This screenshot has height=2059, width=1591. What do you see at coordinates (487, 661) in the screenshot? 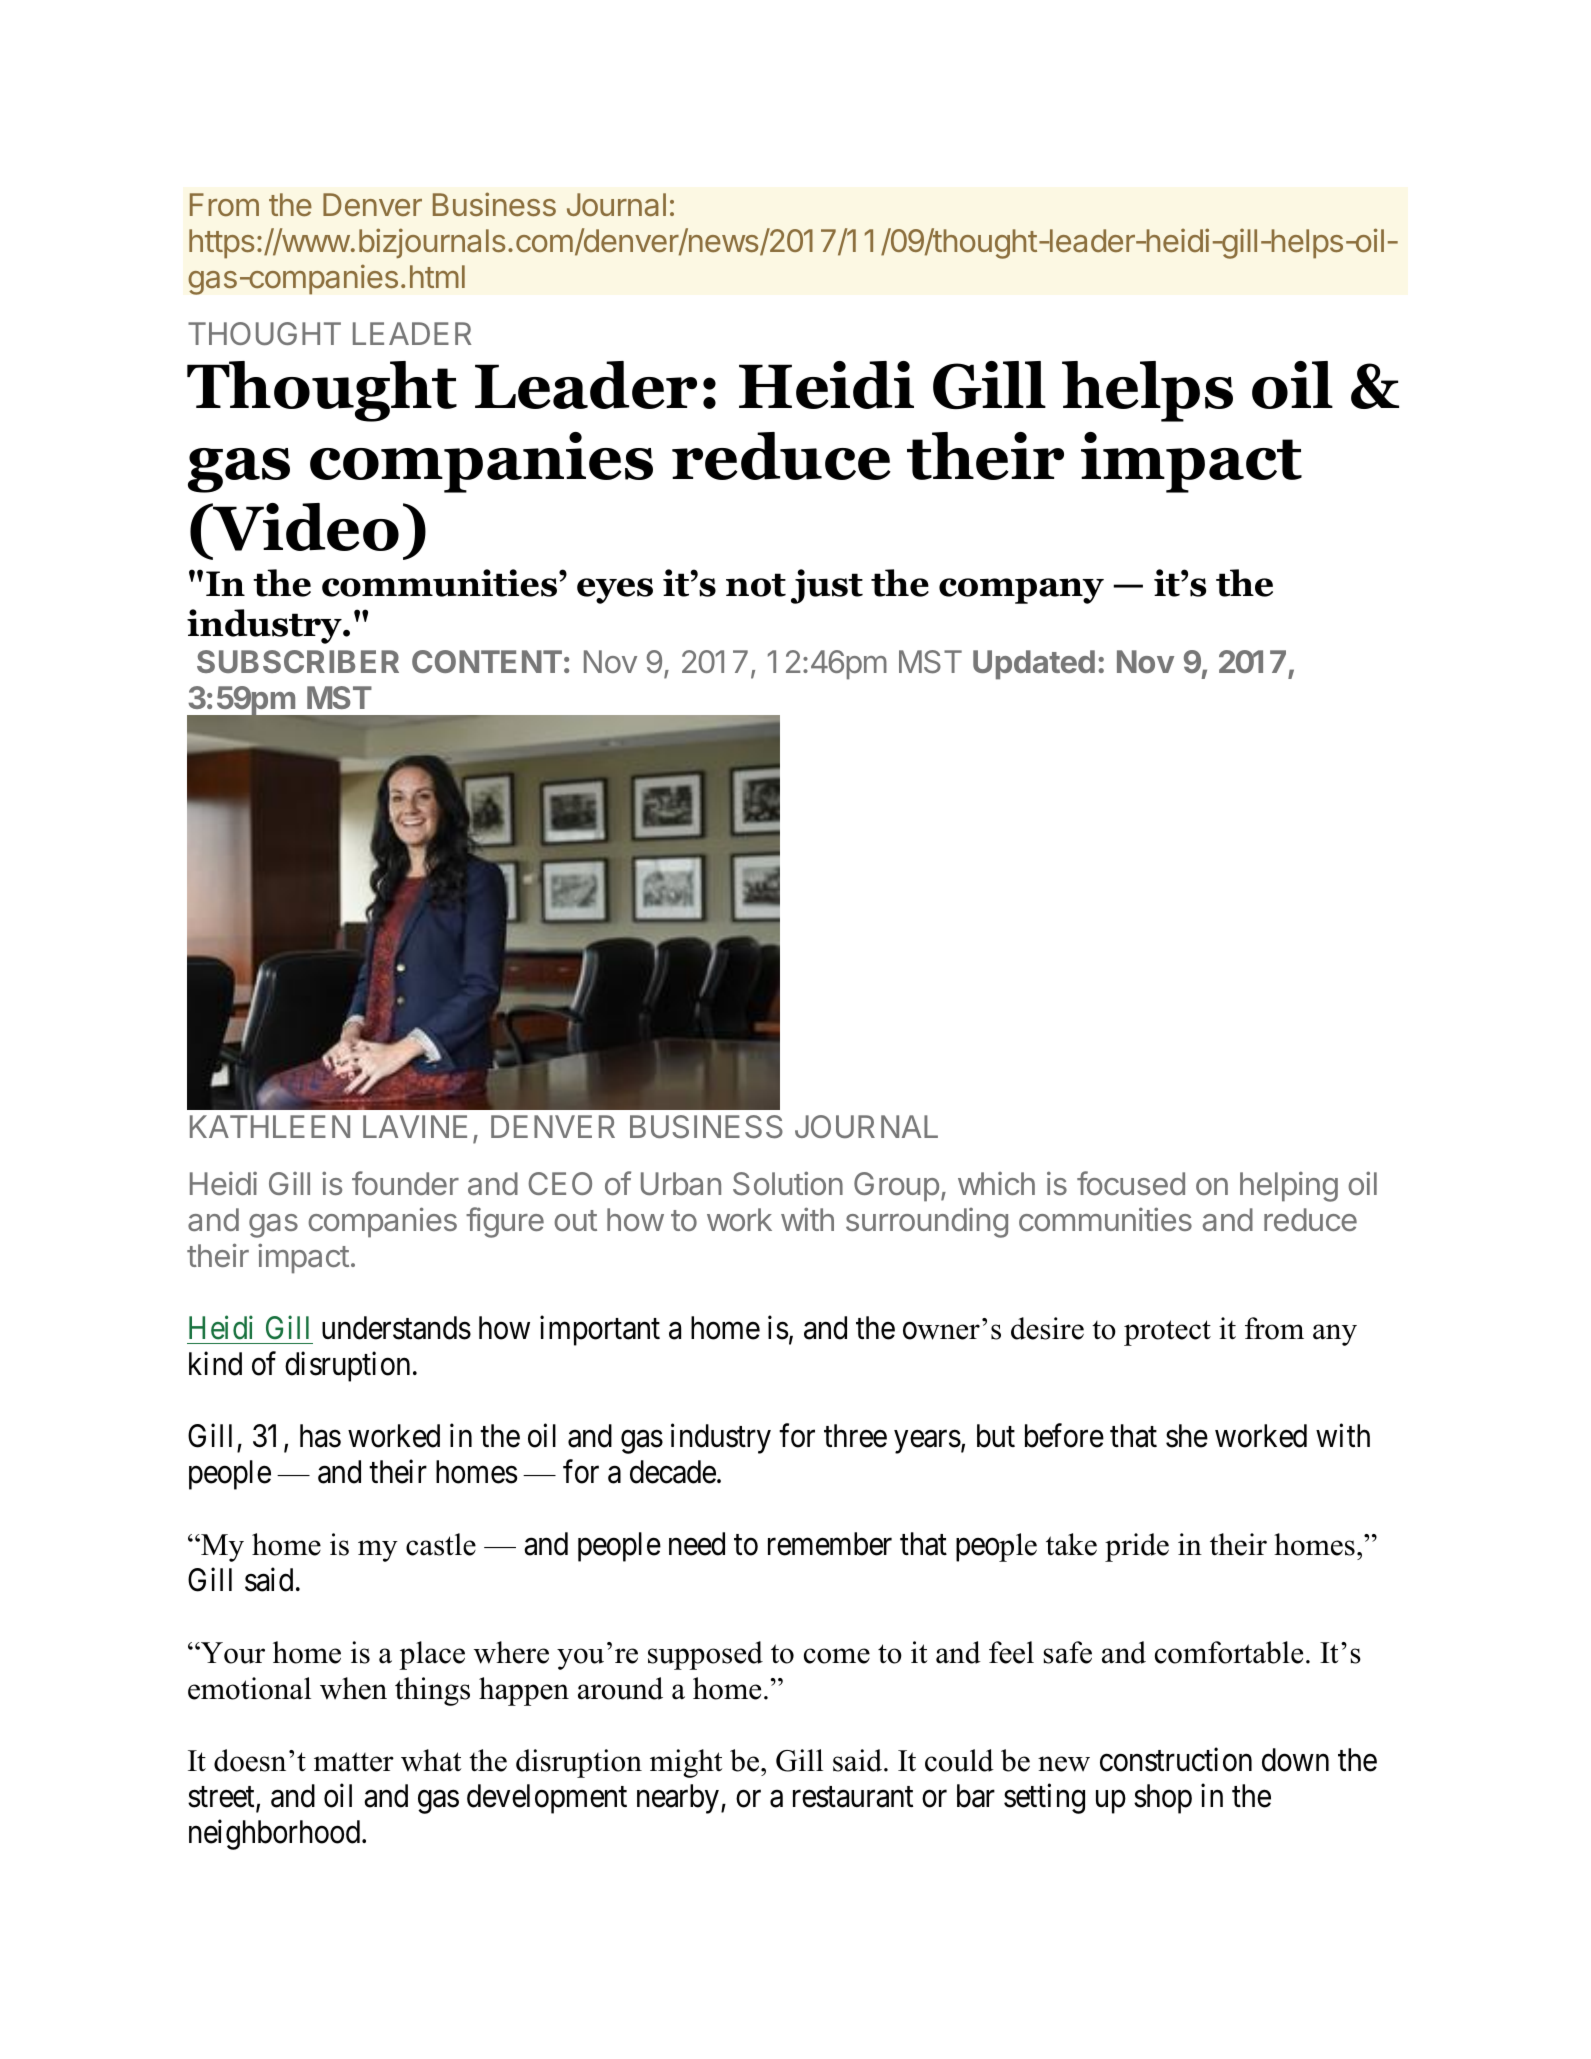
I see `CONTENT` at bounding box center [487, 661].
